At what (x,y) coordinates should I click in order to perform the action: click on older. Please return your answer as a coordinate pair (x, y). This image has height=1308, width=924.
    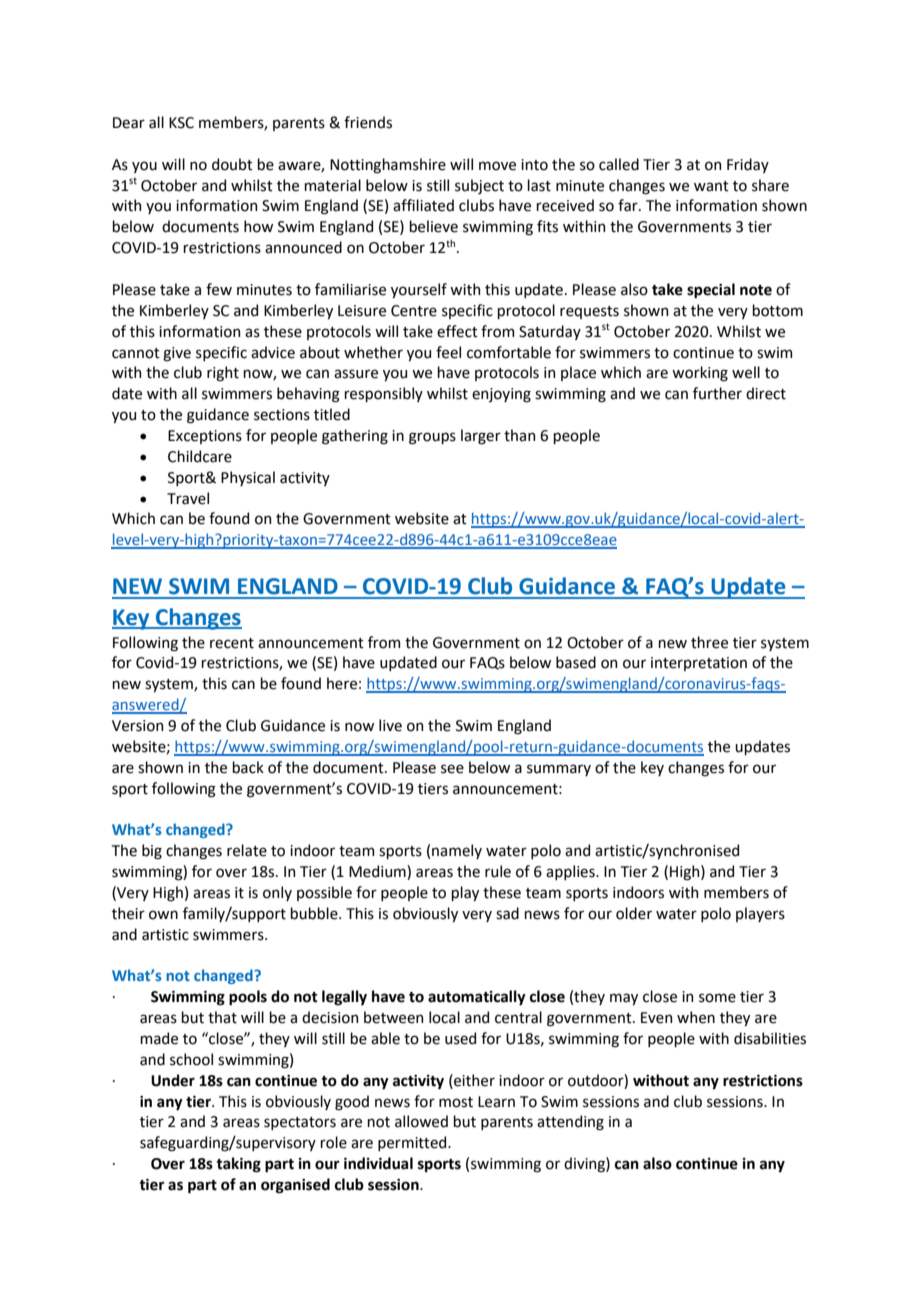
    Looking at the image, I should click on (634, 913).
